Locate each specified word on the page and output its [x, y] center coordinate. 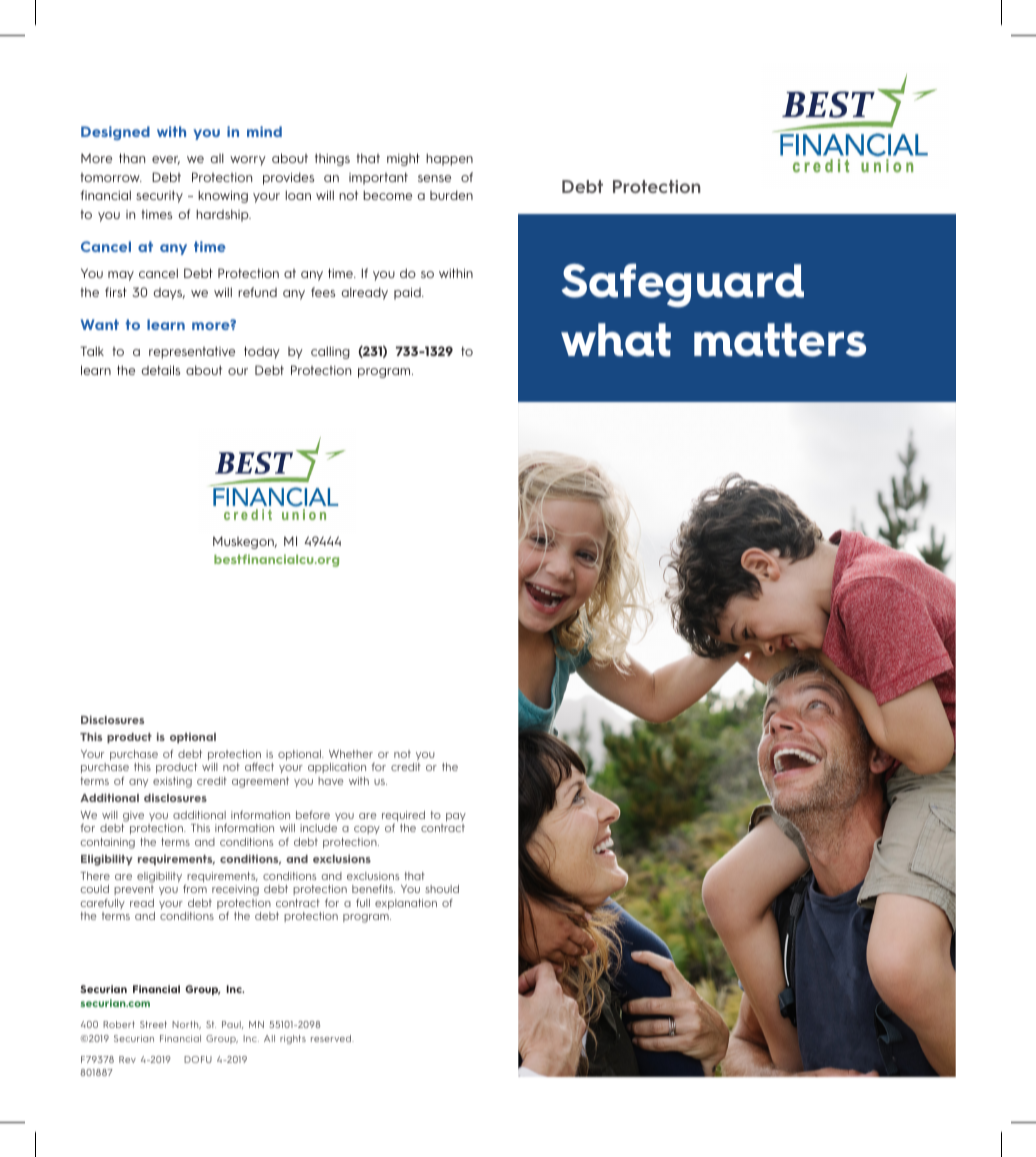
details [160, 370]
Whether [351, 754]
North [186, 1025]
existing [172, 782]
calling [330, 352]
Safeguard [682, 285]
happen [449, 159]
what [616, 340]
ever [166, 160]
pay [456, 817]
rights [293, 1039]
